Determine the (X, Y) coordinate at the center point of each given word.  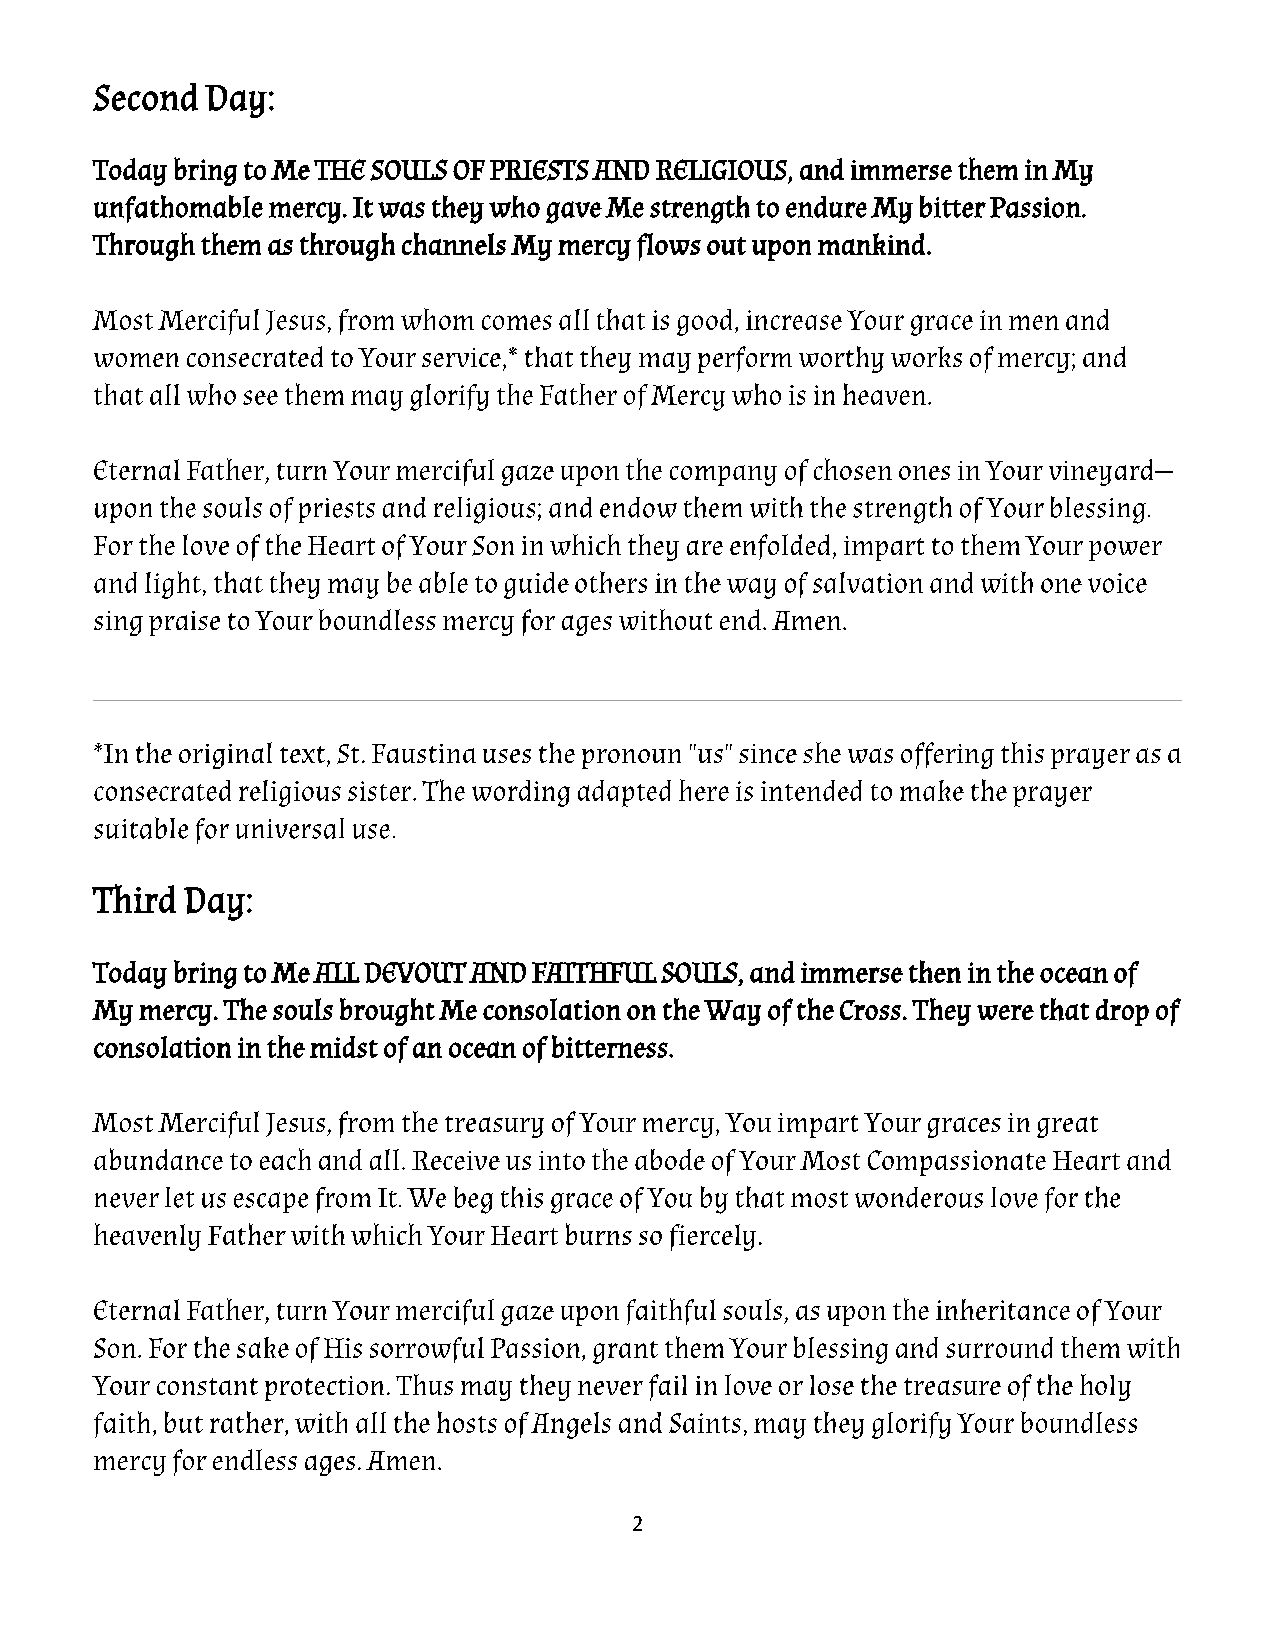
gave (574, 212)
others (611, 582)
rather (248, 1422)
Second (145, 97)
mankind (871, 244)
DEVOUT (415, 972)
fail (668, 1387)
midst (344, 1047)
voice (1117, 583)
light (173, 585)
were (1005, 1012)
